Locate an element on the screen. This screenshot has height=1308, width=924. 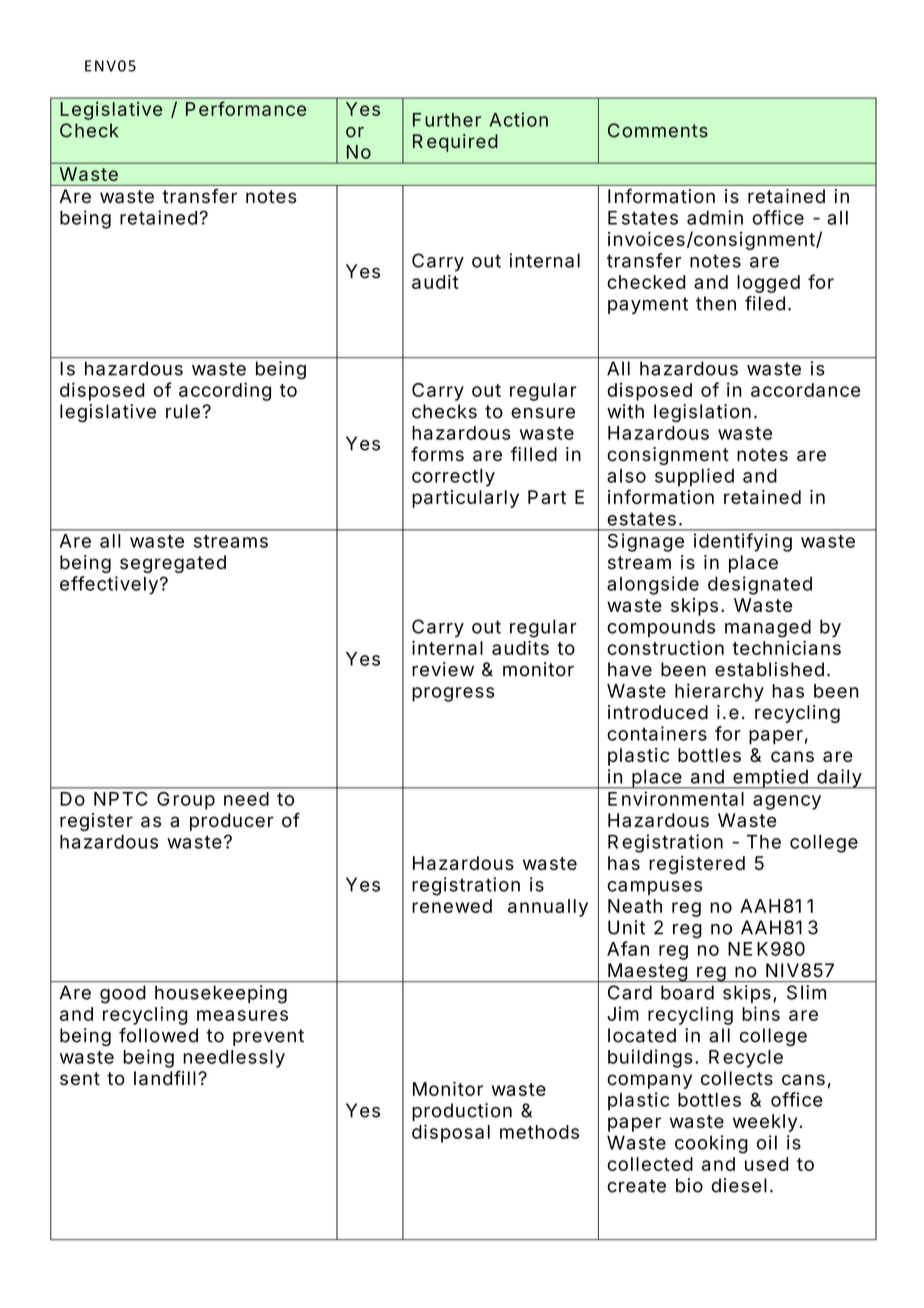
managed is located at coordinates (768, 628).
